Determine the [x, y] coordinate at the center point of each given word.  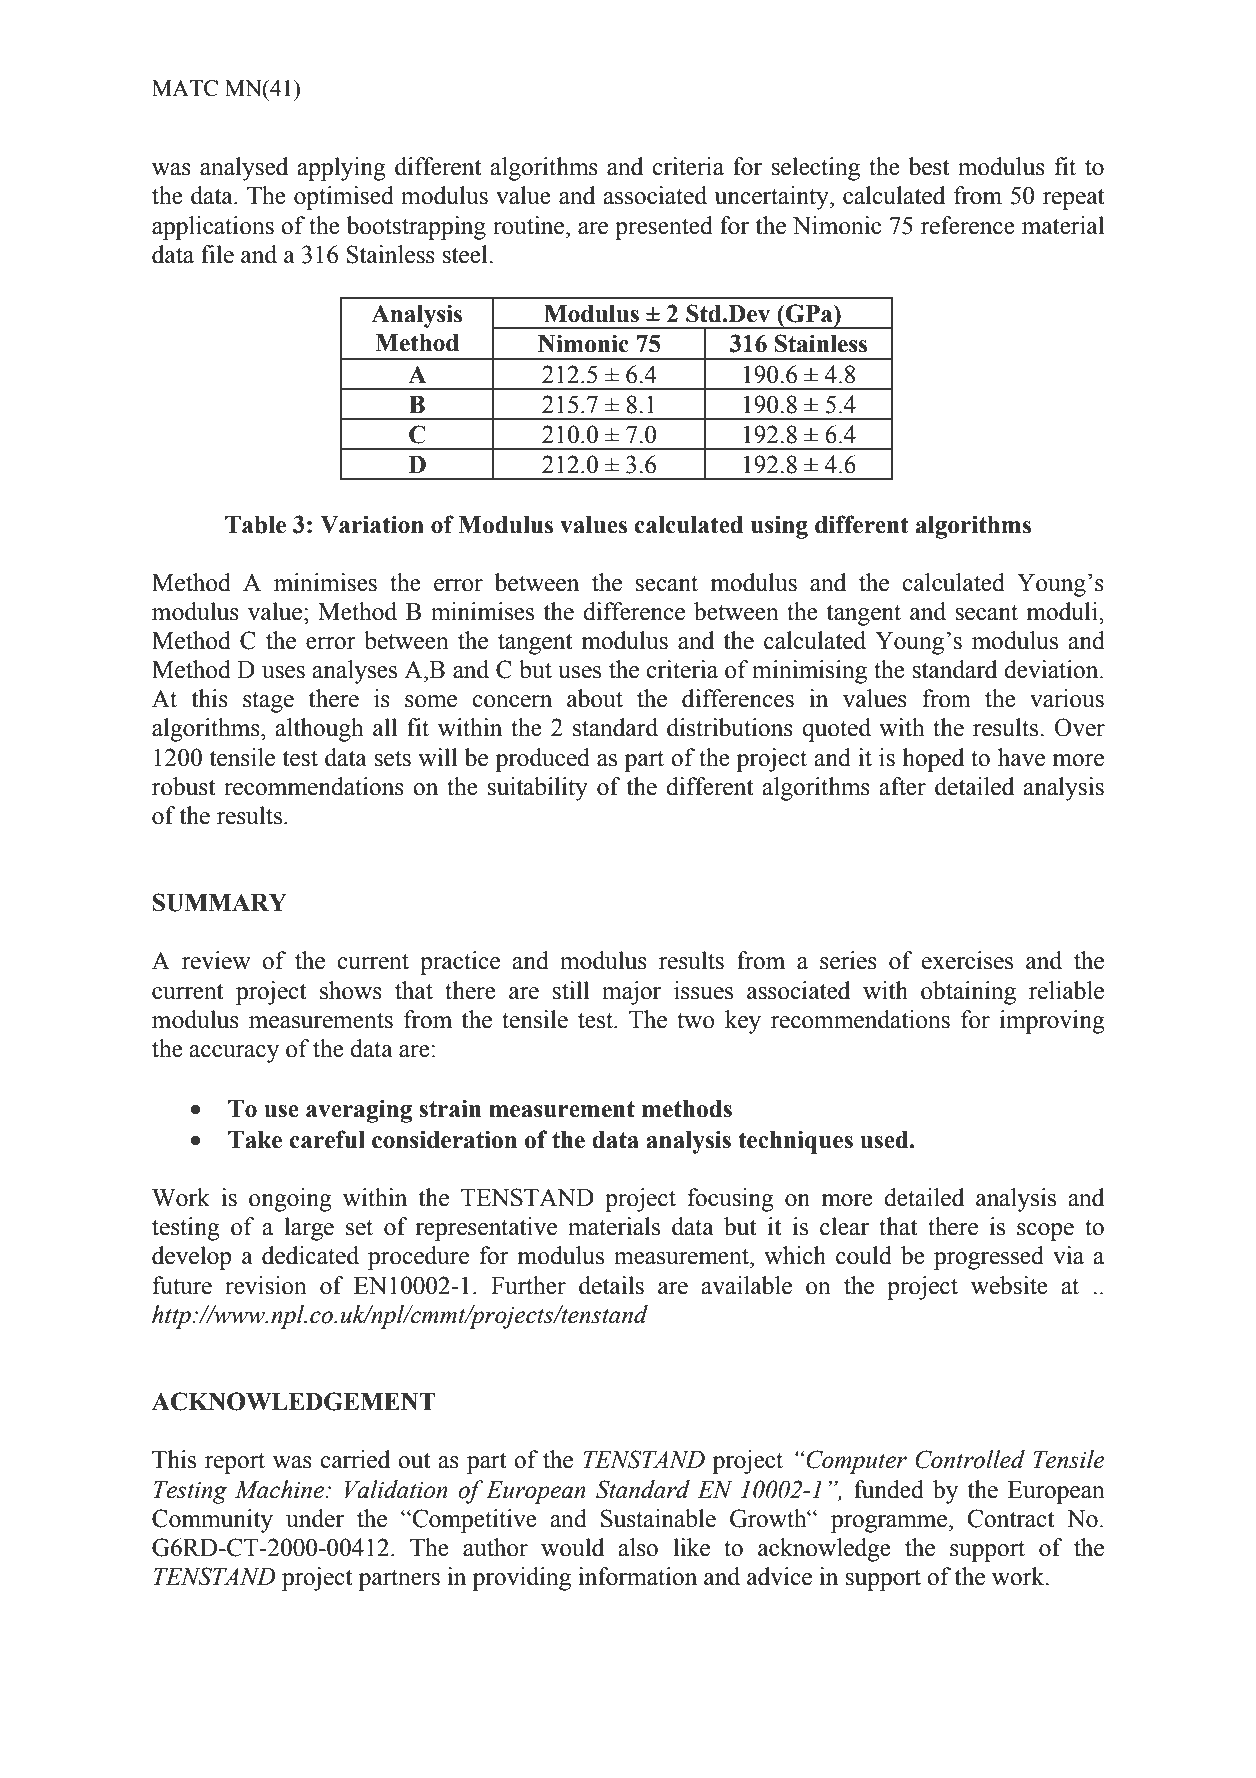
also [638, 1547]
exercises [967, 960]
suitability [537, 789]
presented [664, 228]
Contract [1011, 1518]
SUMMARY [220, 902]
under [315, 1518]
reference [968, 225]
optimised [344, 198]
